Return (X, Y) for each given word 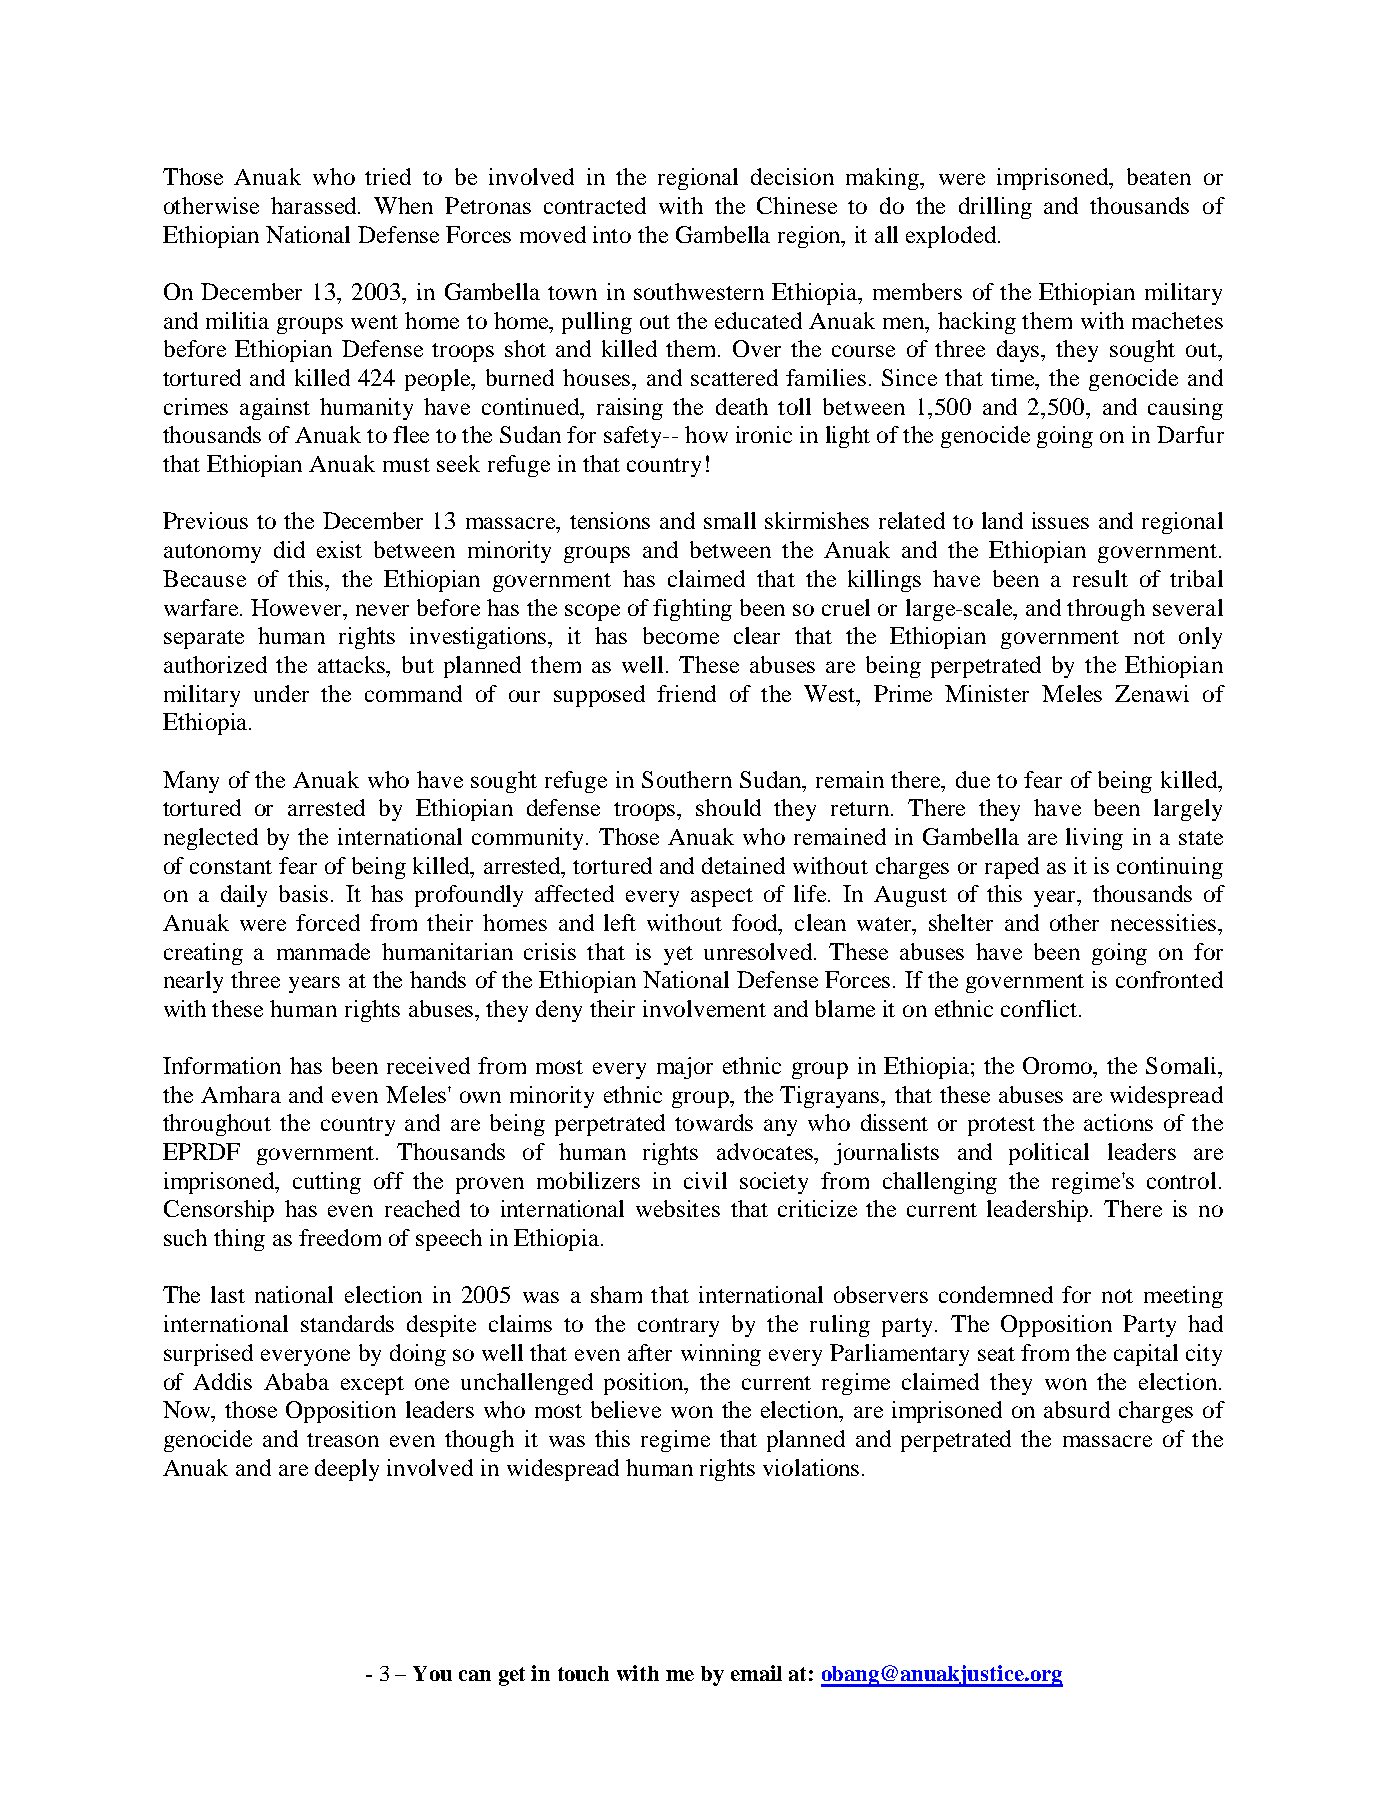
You (432, 1673)
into (612, 234)
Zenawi (1152, 693)
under (281, 693)
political (1049, 1154)
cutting (327, 1183)
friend (686, 693)
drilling (995, 208)
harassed (315, 205)
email (756, 1673)
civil (705, 1180)
